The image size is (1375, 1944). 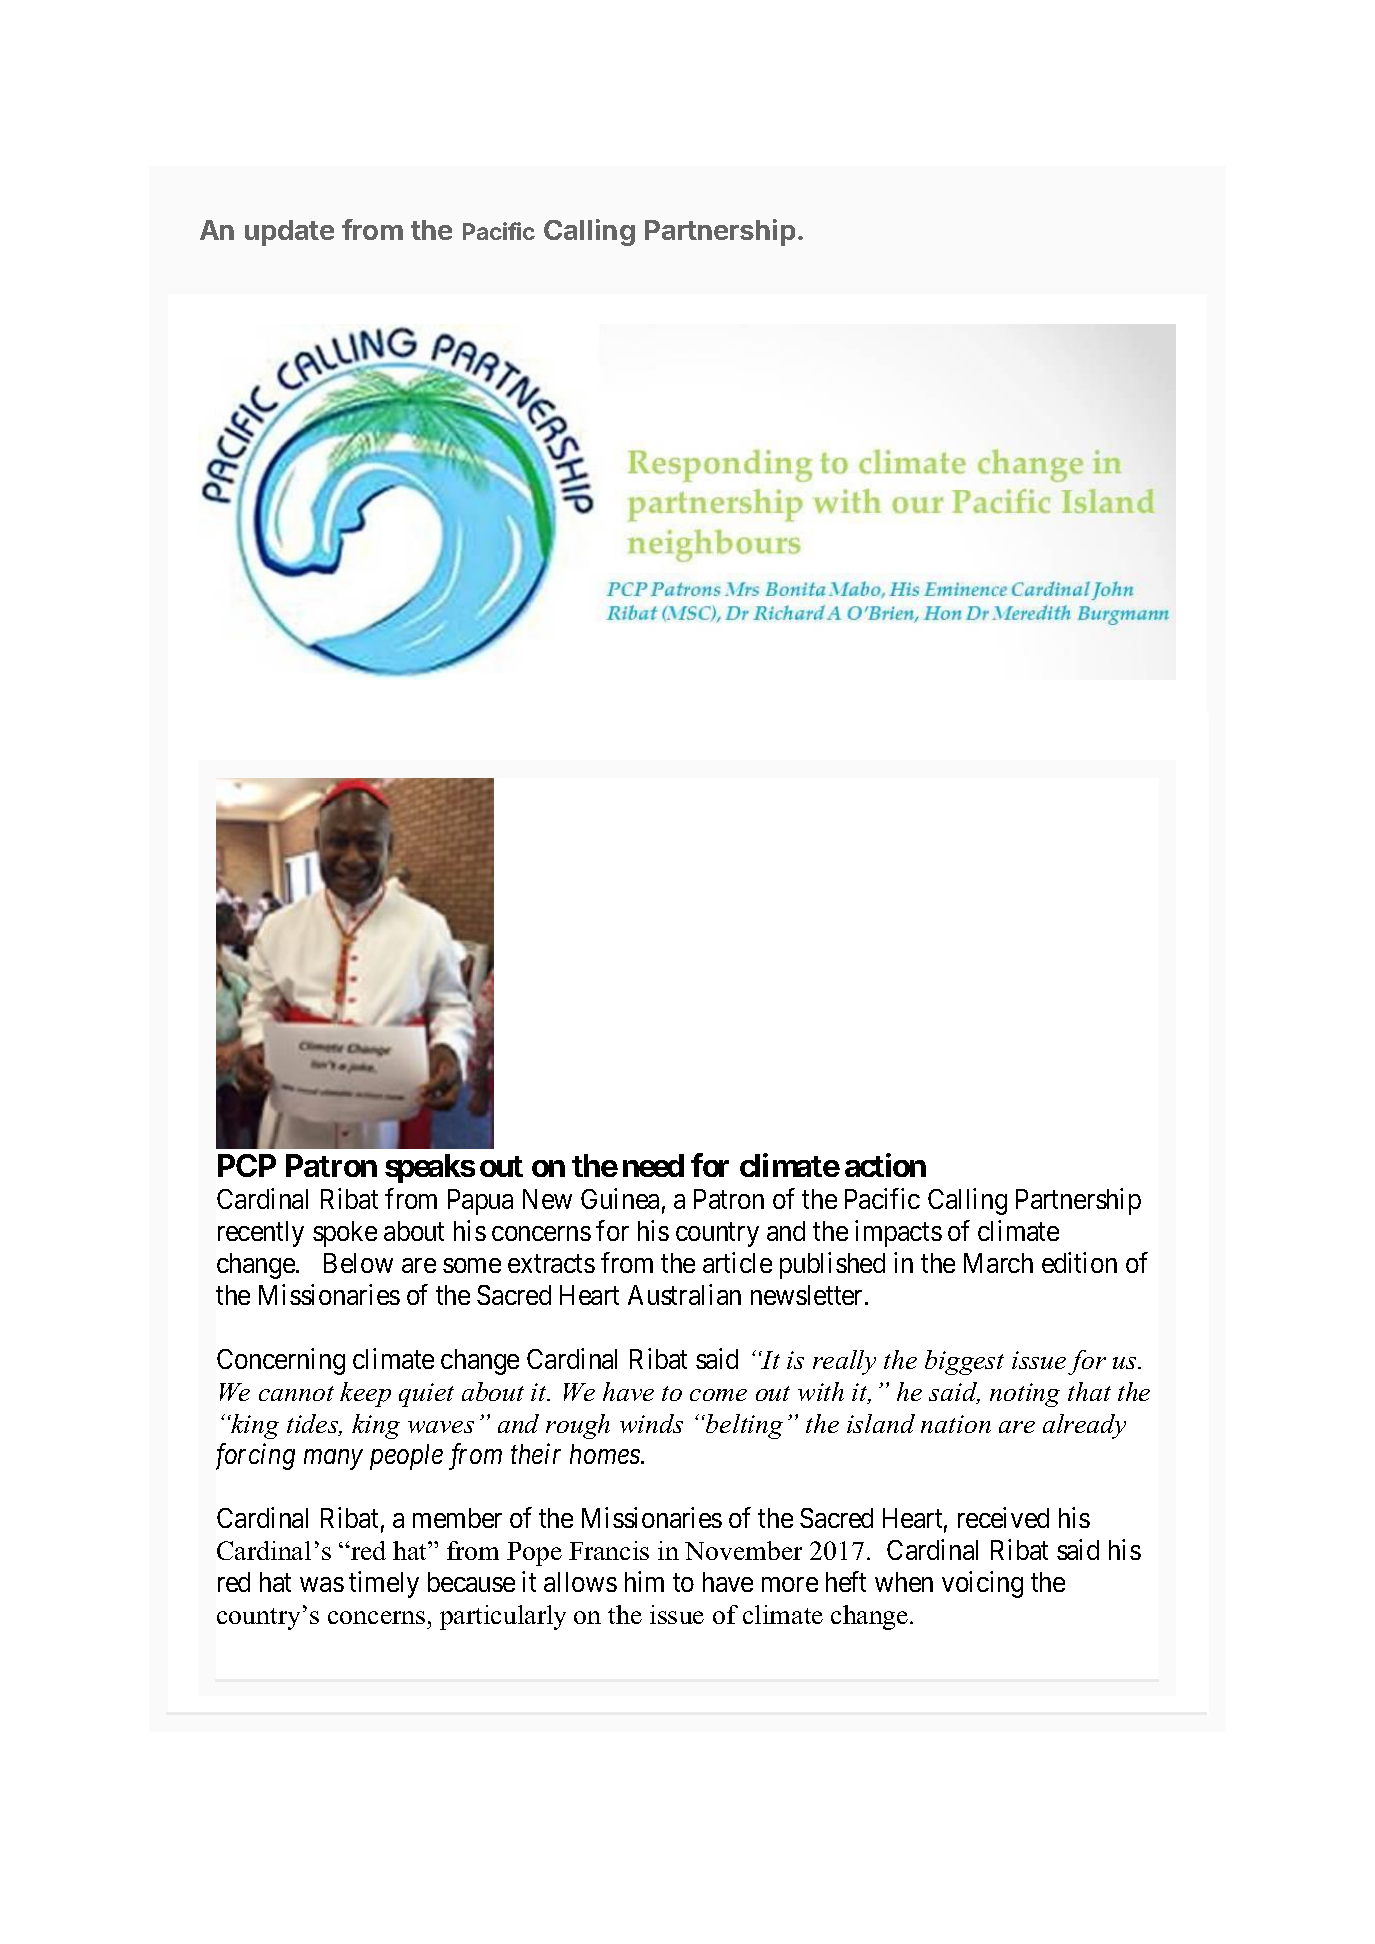 What do you see at coordinates (737, 1262) in the document?
I see `article` at bounding box center [737, 1262].
